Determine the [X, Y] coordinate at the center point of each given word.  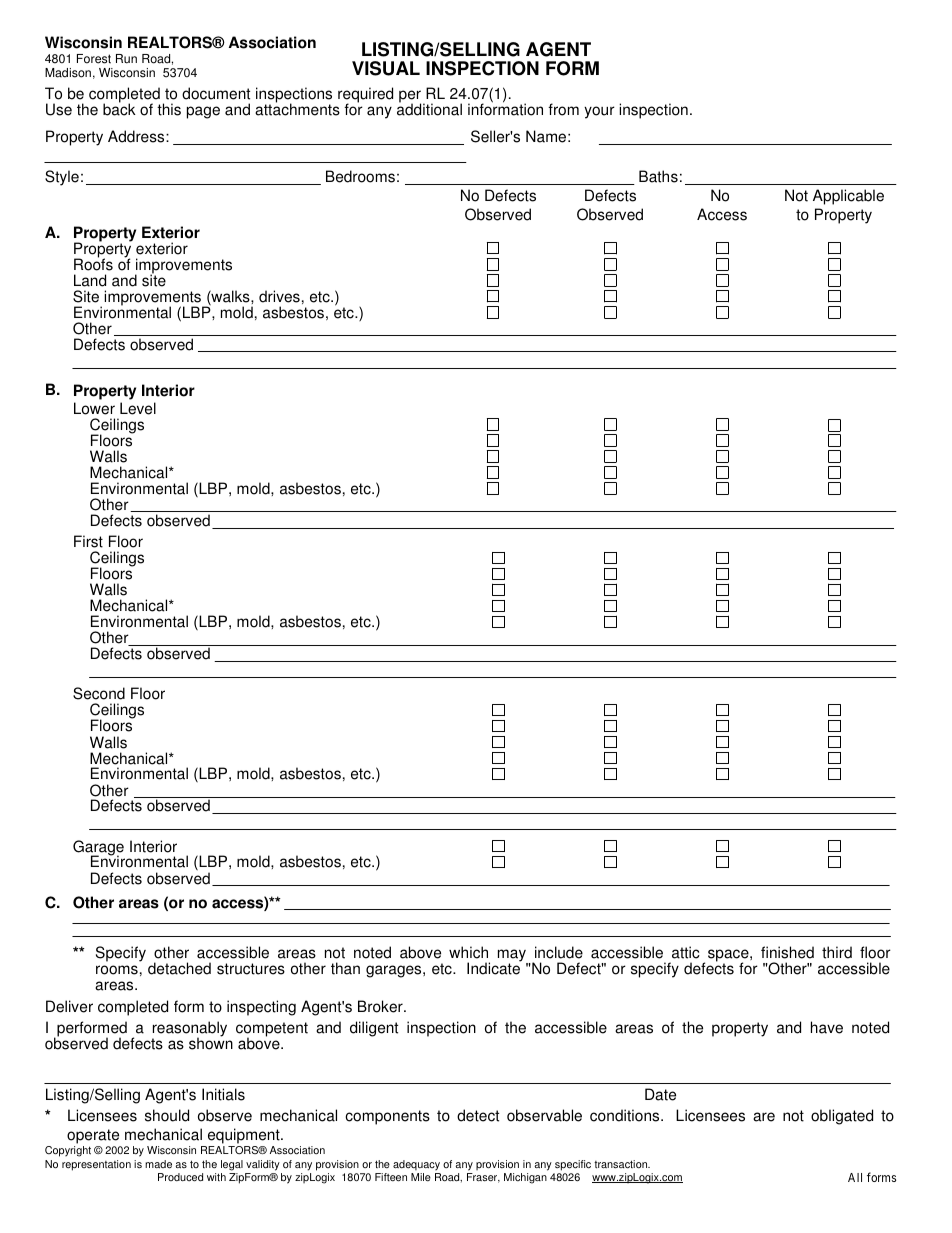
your [599, 112]
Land [90, 280]
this [169, 109]
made [158, 1164]
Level [138, 408]
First [88, 541]
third [837, 952]
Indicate [494, 968]
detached [179, 968]
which [468, 952]
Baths [658, 176]
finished [787, 952]
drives [279, 296]
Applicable [848, 197]
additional [429, 109]
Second [99, 693]
